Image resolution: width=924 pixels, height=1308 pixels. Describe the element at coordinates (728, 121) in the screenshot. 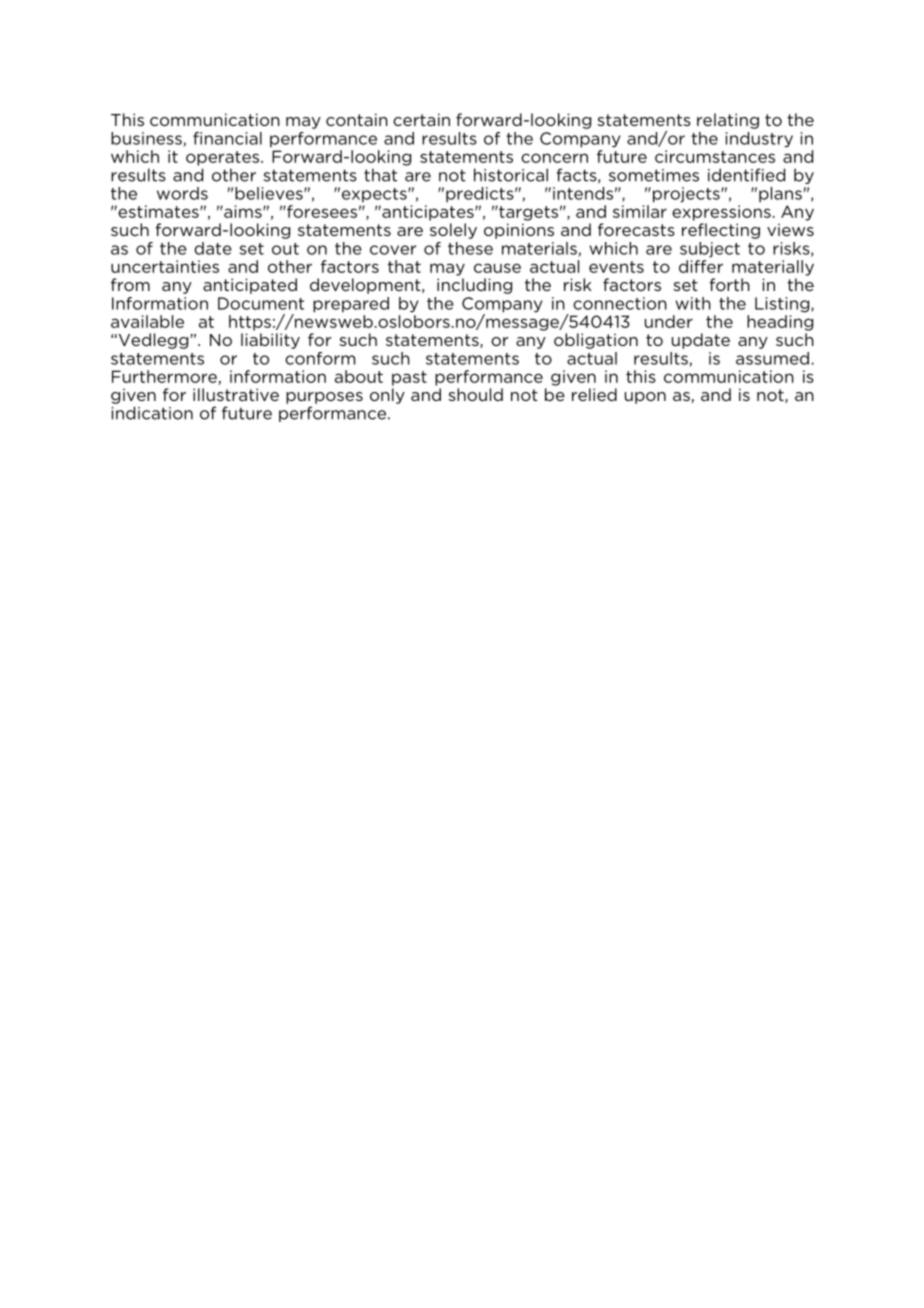

I see `relating` at that location.
